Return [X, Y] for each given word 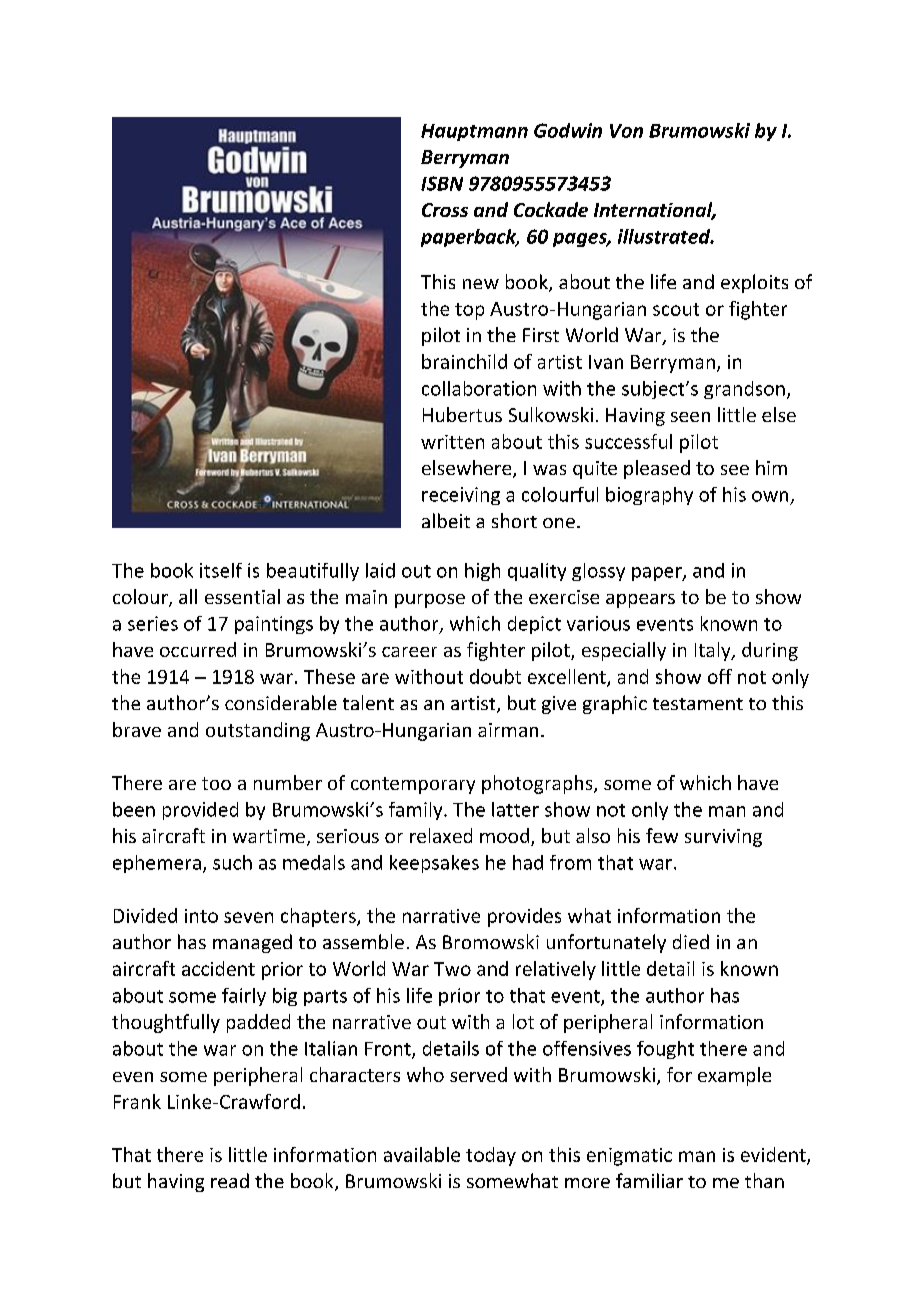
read [230, 1180]
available [422, 1154]
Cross [445, 210]
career [409, 652]
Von [626, 131]
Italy [714, 651]
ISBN [442, 183]
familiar [649, 1180]
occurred [198, 649]
